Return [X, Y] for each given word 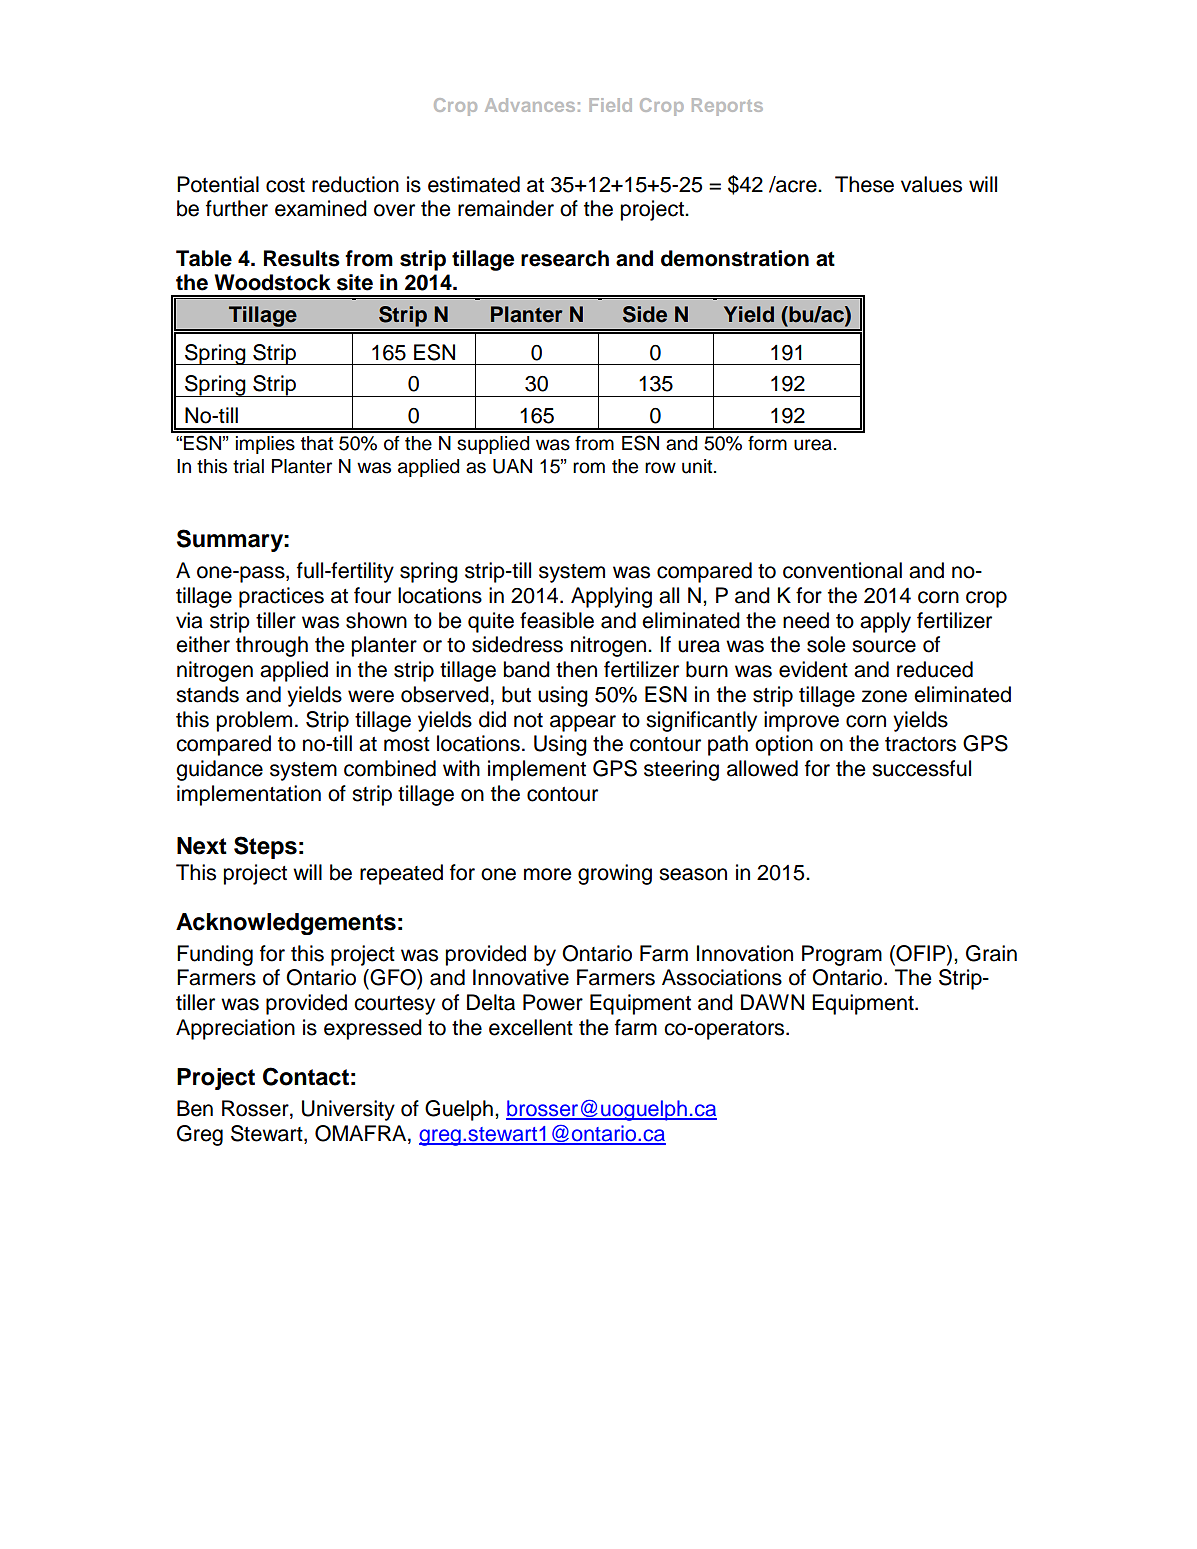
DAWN [772, 1002]
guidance [219, 770]
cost [285, 185]
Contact [306, 1076]
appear [583, 723]
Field [610, 105]
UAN [512, 466]
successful [921, 768]
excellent [531, 1027]
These [864, 184]
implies [265, 445]
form [767, 443]
